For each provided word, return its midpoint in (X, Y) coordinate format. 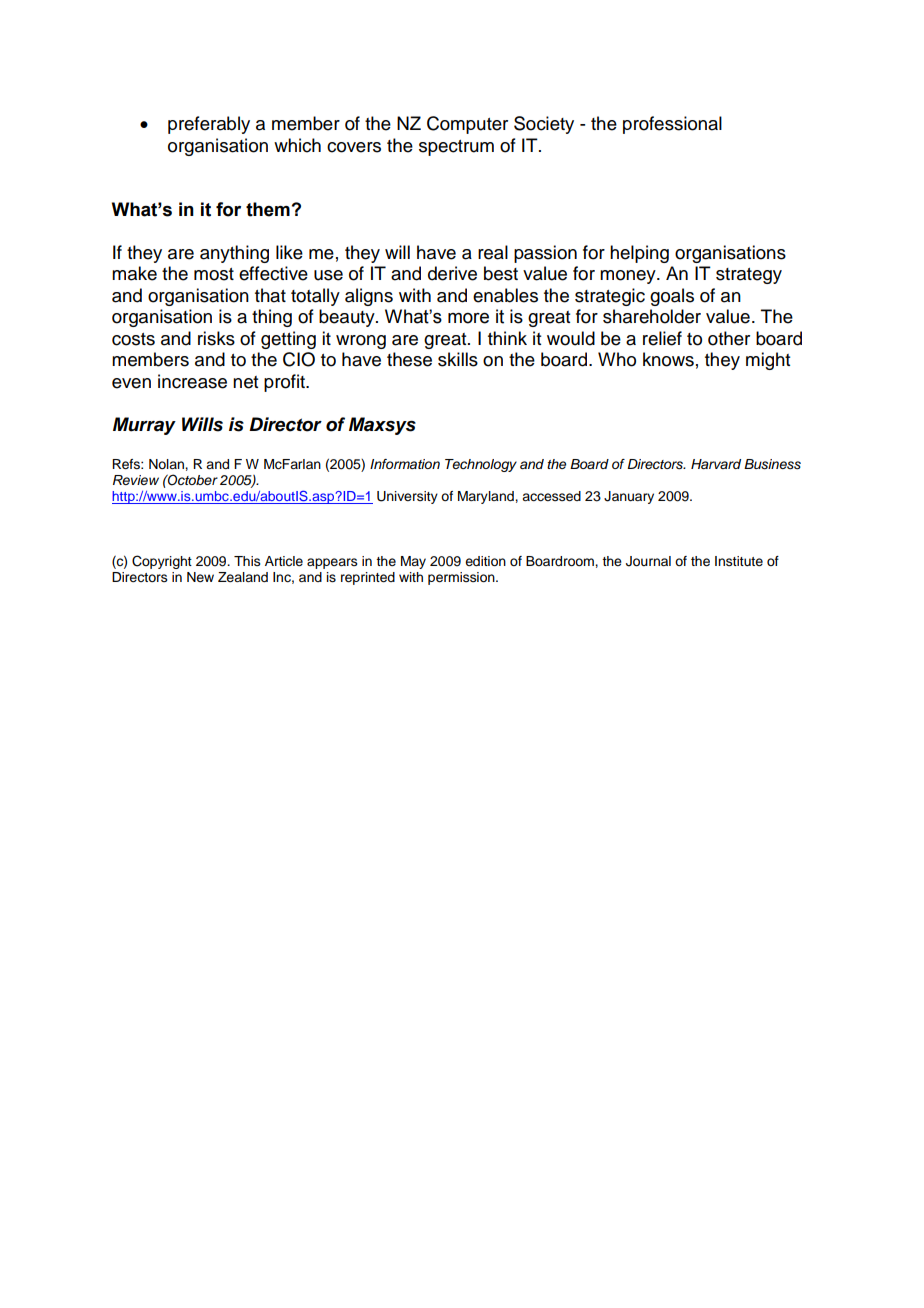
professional (672, 125)
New (200, 577)
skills (458, 359)
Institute (739, 561)
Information (405, 464)
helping (639, 254)
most (214, 274)
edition (485, 561)
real (493, 252)
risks (216, 338)
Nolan (167, 464)
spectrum (456, 148)
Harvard (716, 464)
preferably (209, 125)
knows (668, 359)
